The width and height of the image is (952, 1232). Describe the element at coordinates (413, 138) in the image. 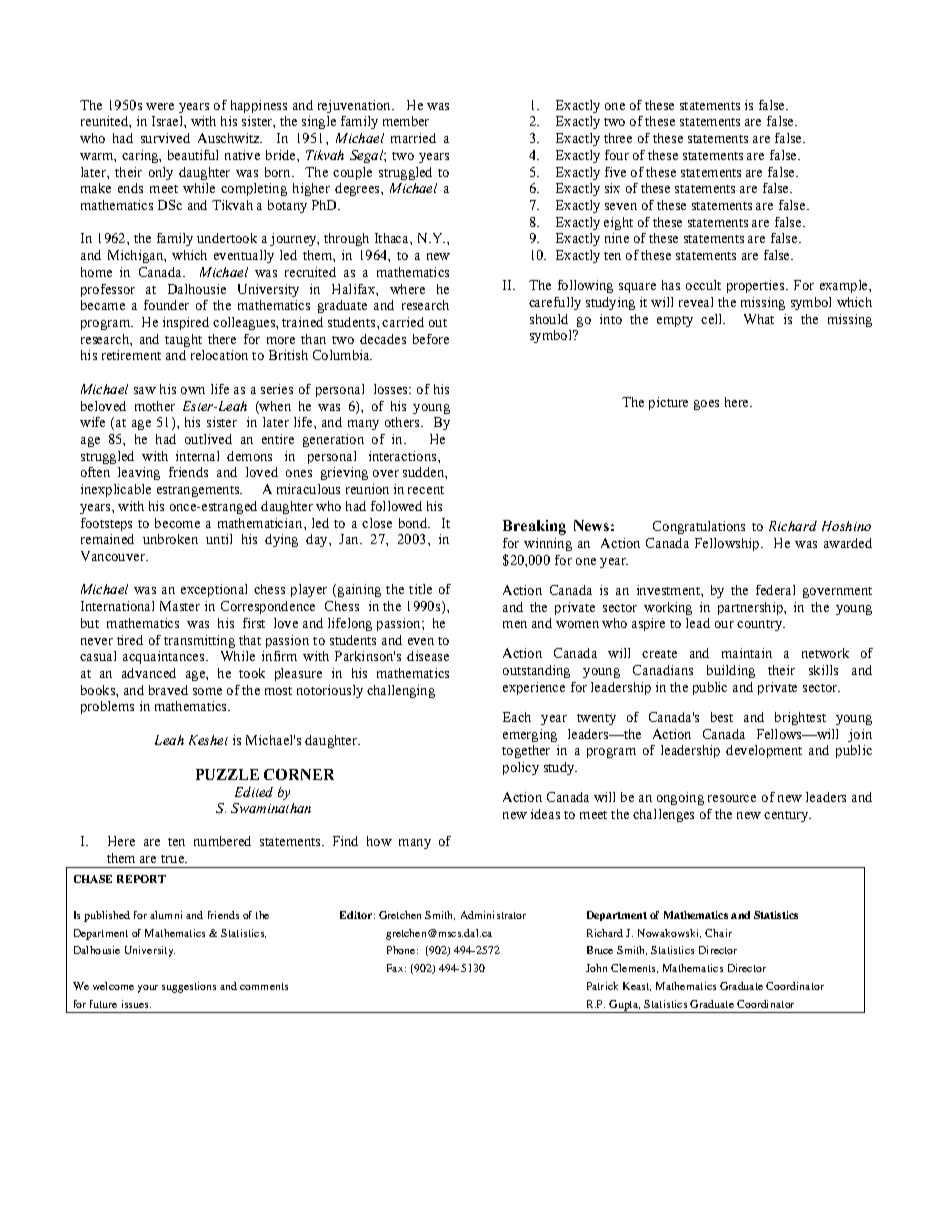

I see `married` at that location.
